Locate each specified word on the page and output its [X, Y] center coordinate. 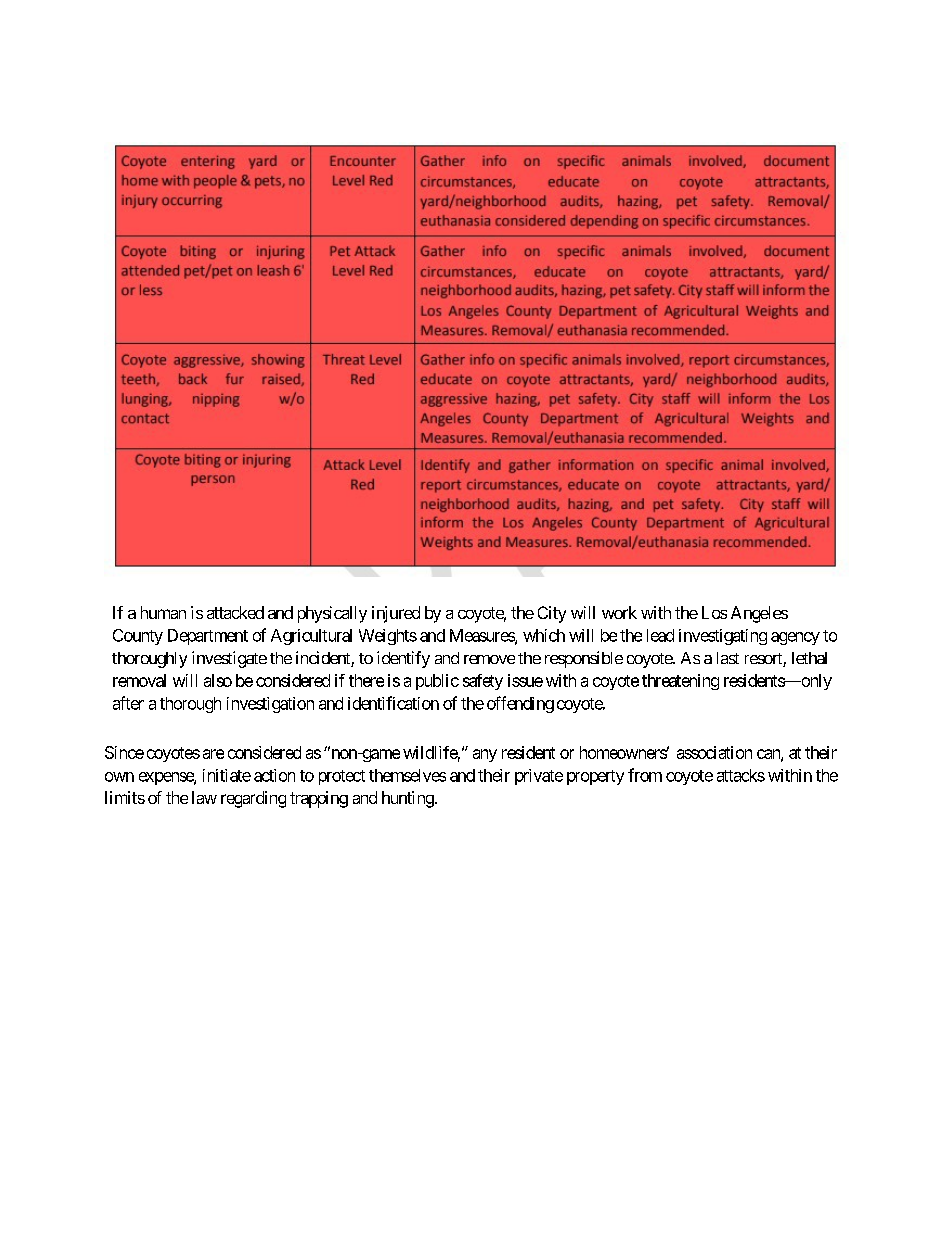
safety [483, 682]
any [485, 755]
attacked [235, 612]
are [213, 754]
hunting [408, 799]
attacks [741, 775]
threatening [680, 682]
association [714, 752]
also [218, 680]
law [204, 797]
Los [714, 612]
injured [396, 614]
